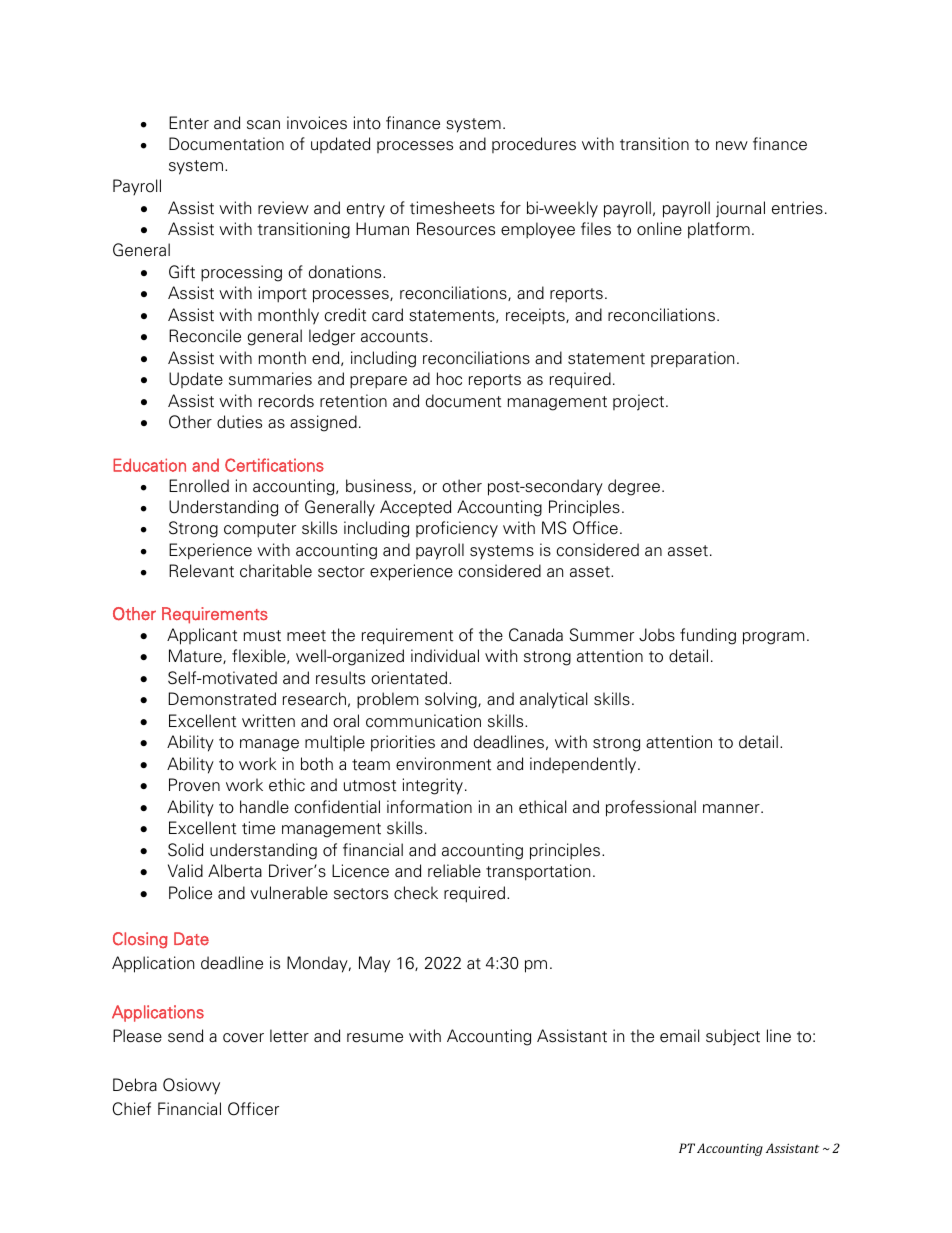 The width and height of the page is (952, 1233). Describe the element at coordinates (732, 809) in the page. I see `manner` at that location.
